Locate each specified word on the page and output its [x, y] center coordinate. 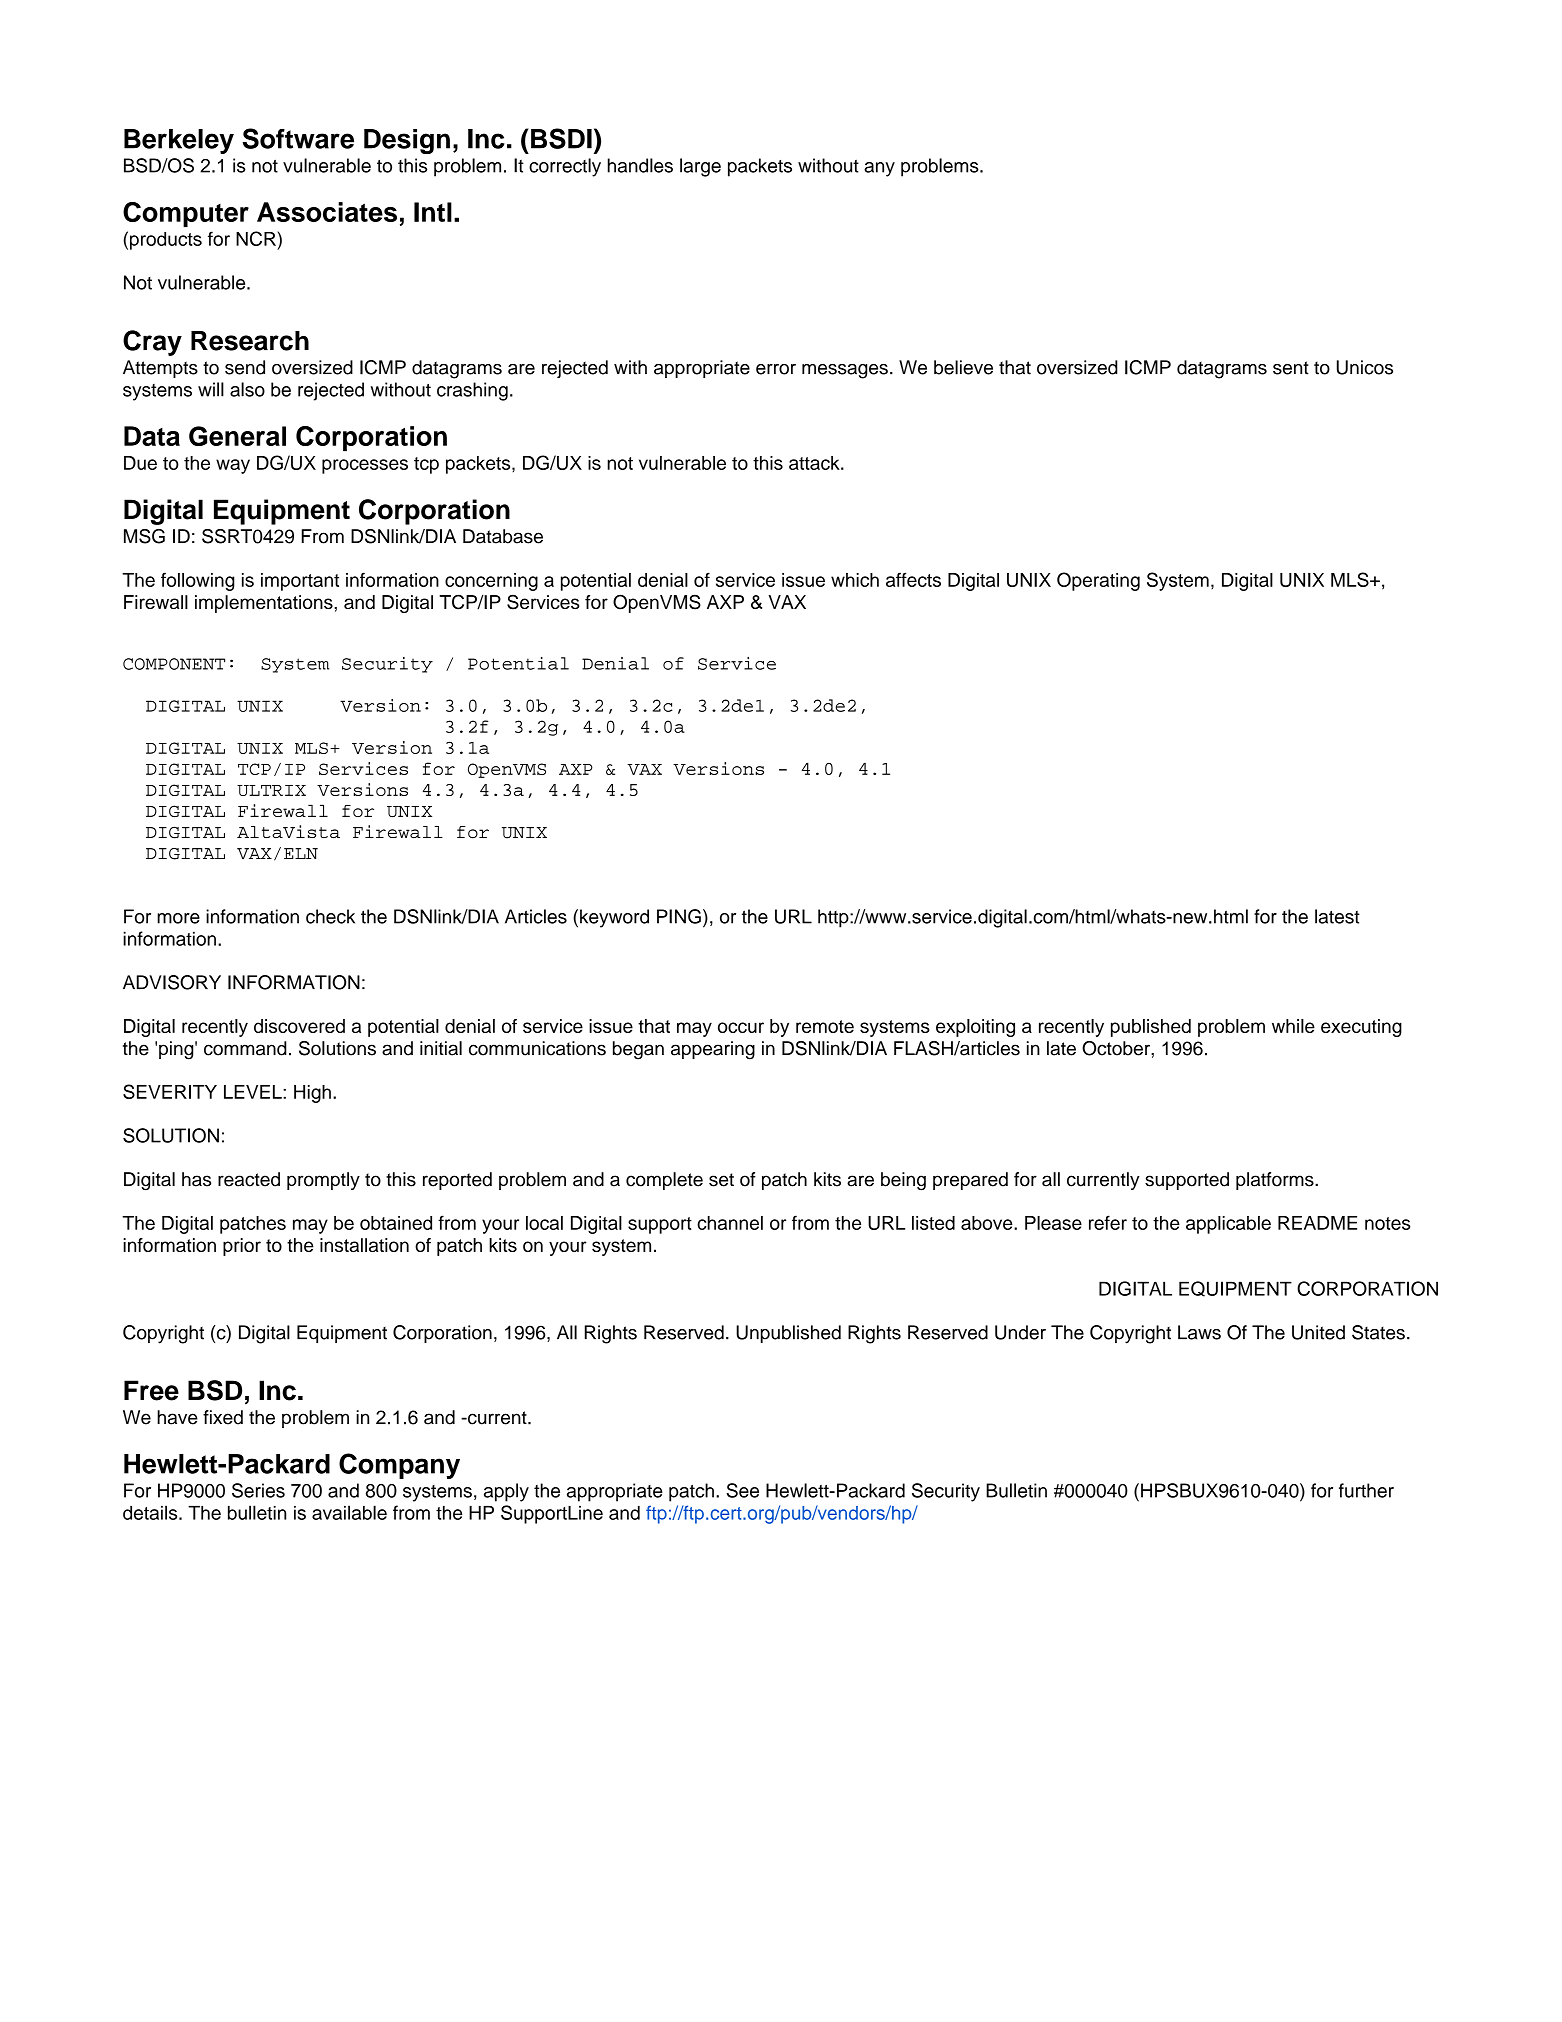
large [700, 167]
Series [258, 1490]
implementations [265, 604]
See [743, 1490]
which [855, 580]
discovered [299, 1026]
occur [741, 1027]
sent [1291, 368]
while [1293, 1026]
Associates [327, 212]
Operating [1098, 581]
